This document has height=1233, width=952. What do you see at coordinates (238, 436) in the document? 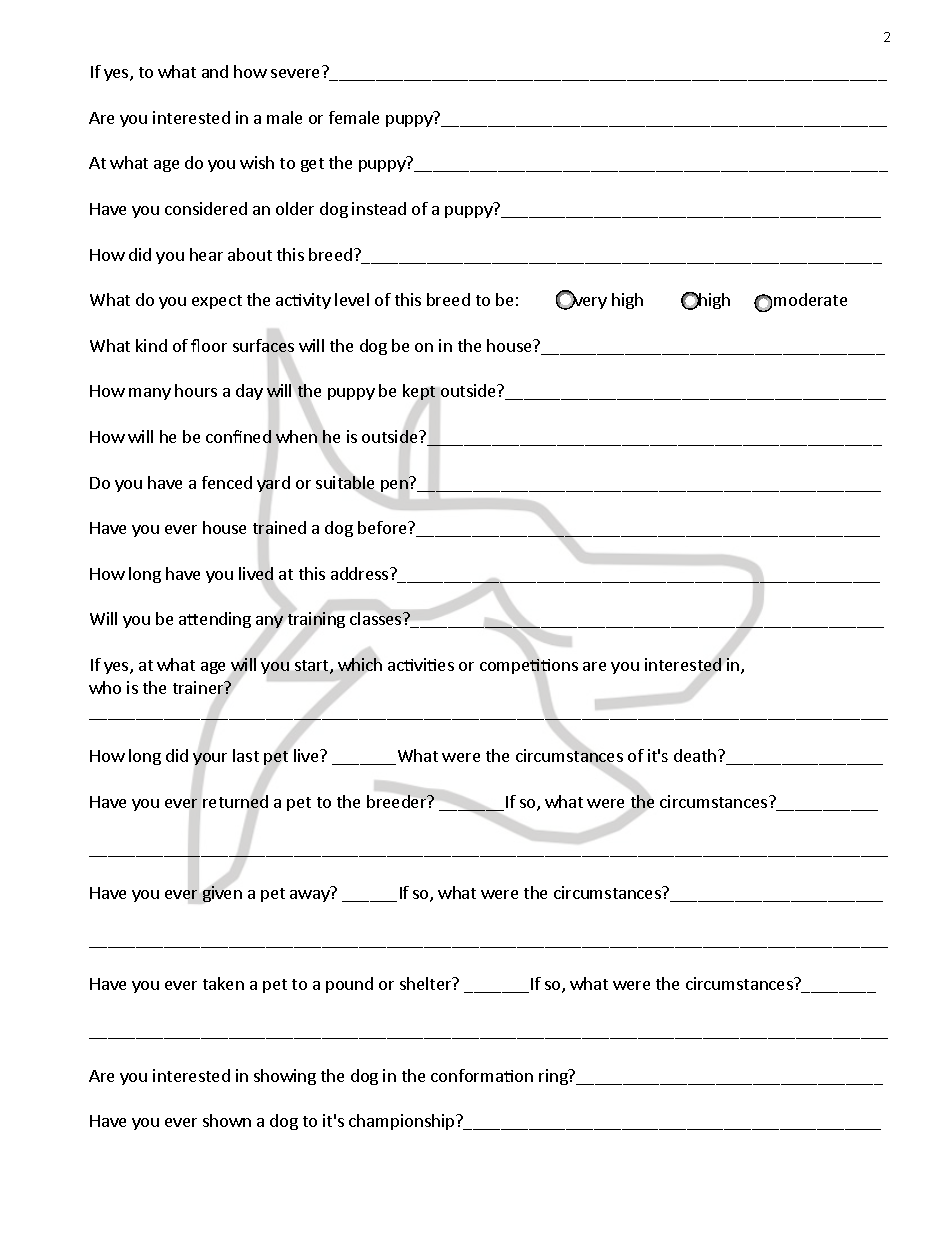
I see `confined` at bounding box center [238, 436].
